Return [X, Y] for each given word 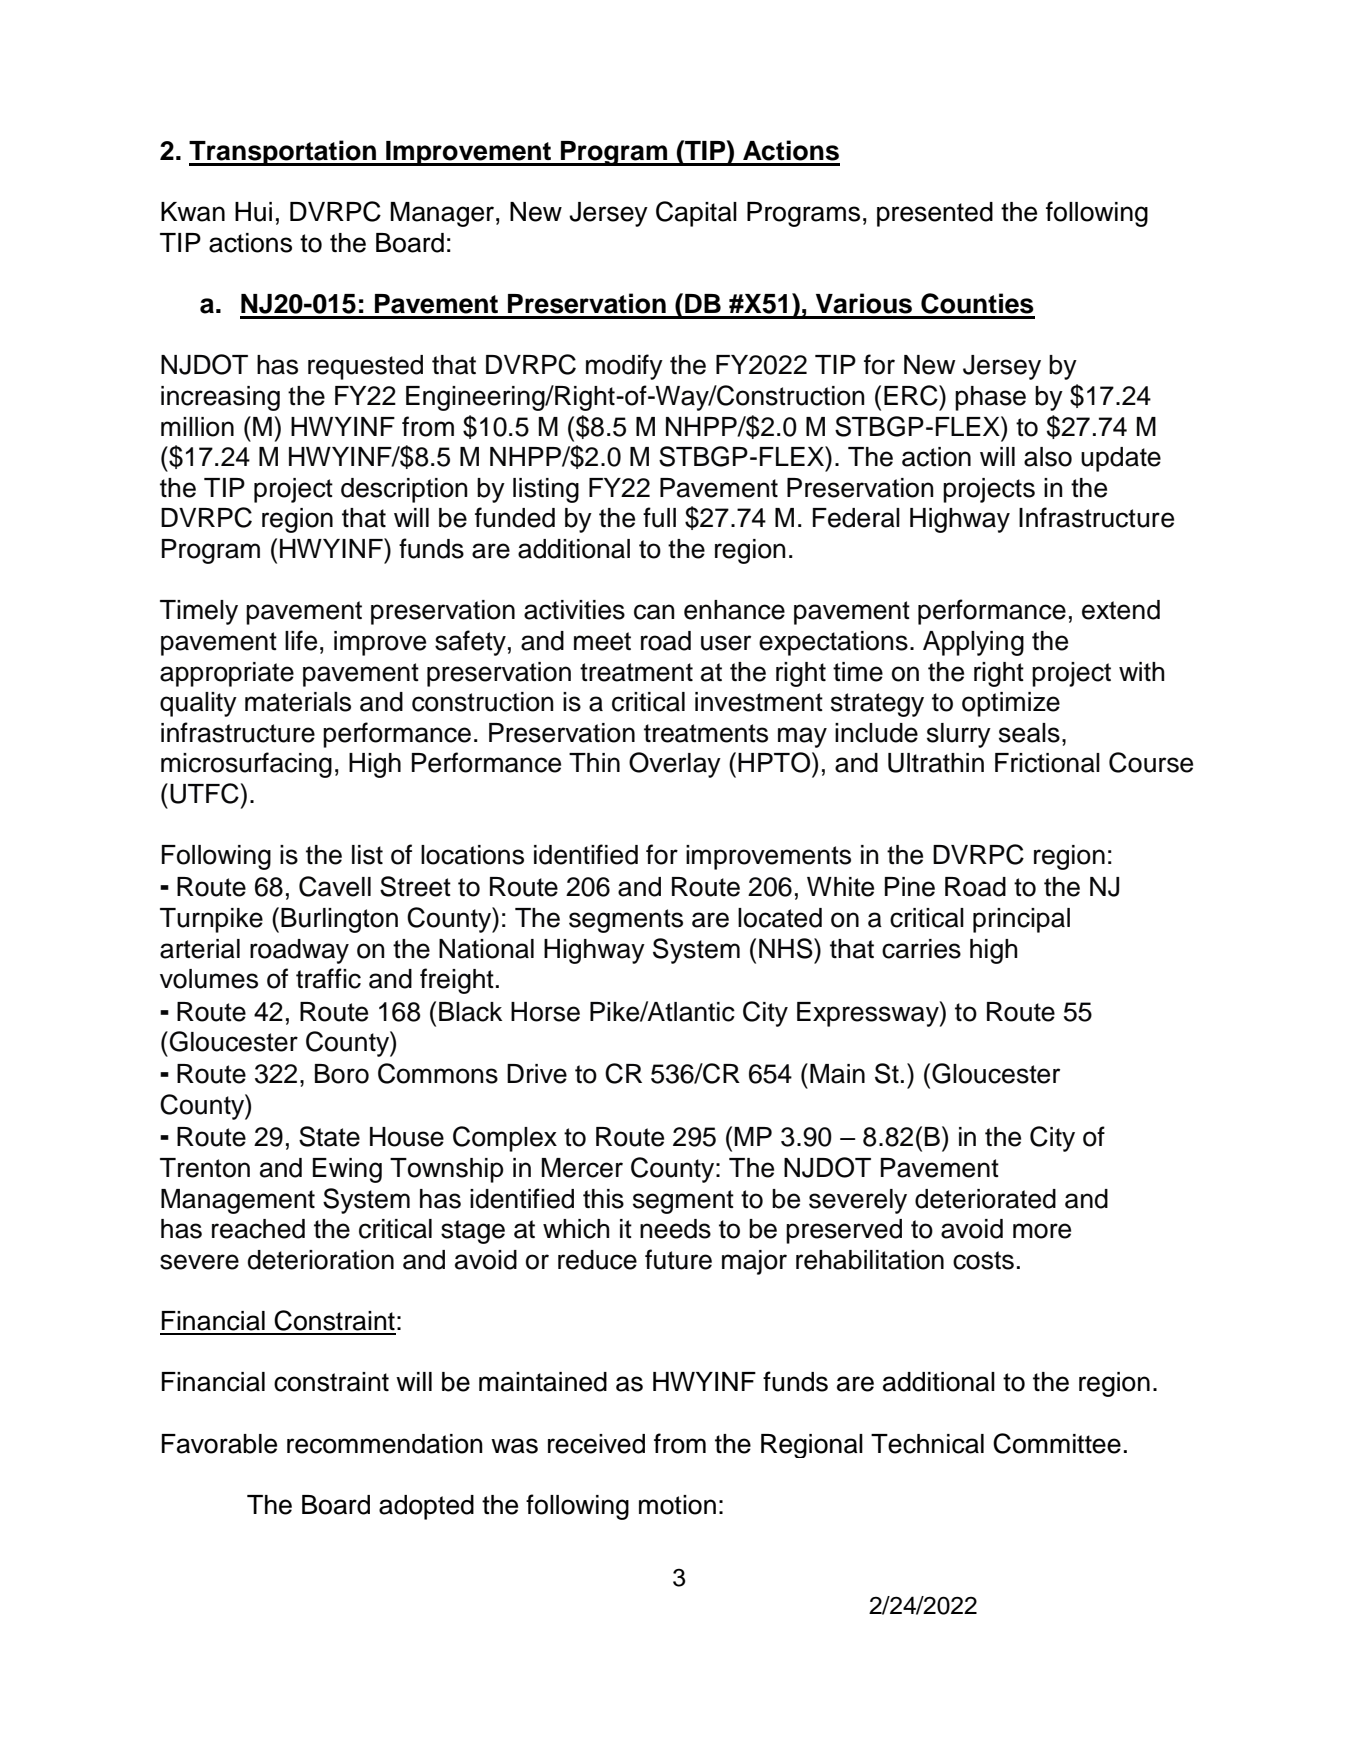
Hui [253, 212]
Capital [696, 214]
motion [677, 1505]
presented [935, 214]
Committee [1057, 1443]
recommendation [385, 1444]
